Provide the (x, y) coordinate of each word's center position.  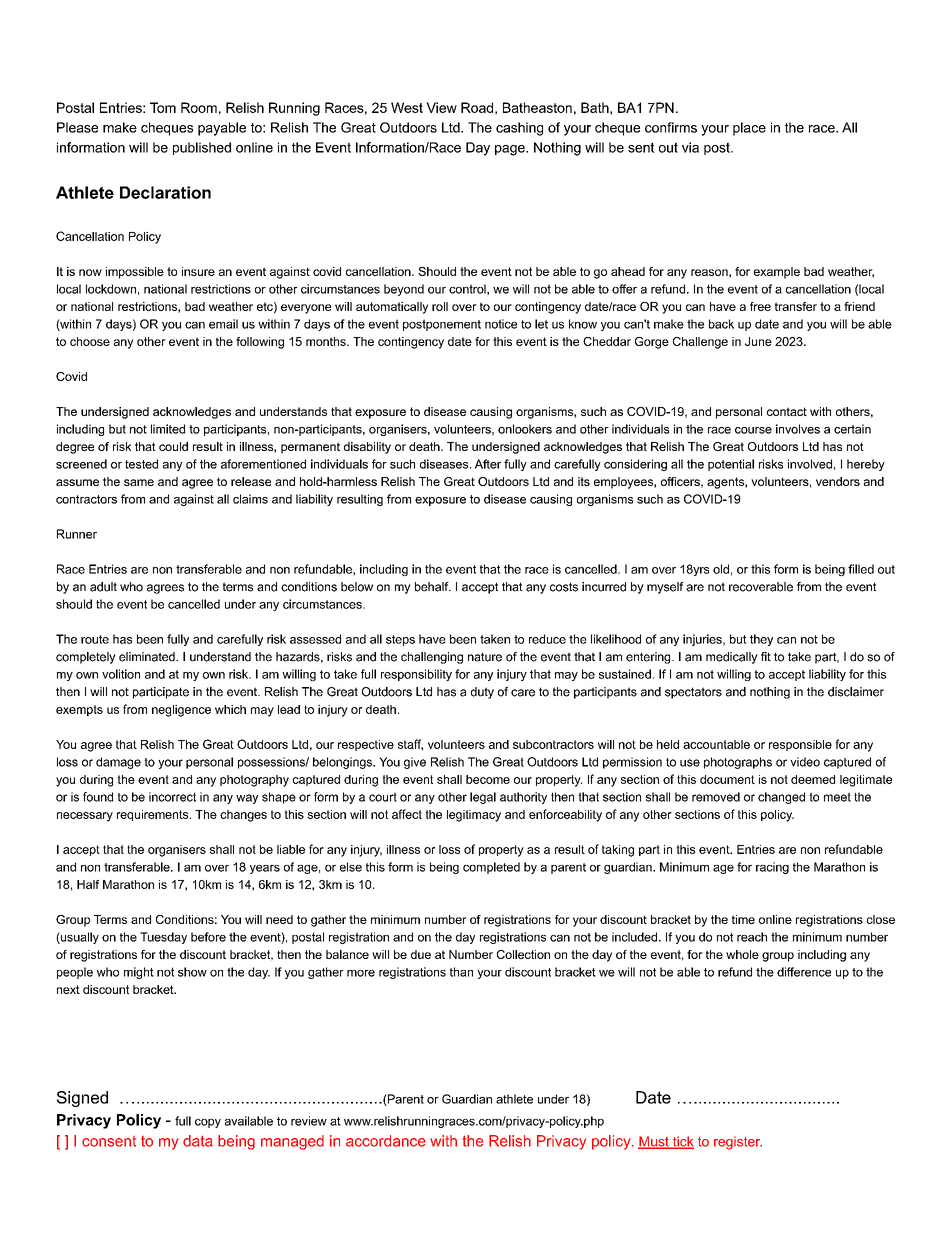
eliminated (148, 657)
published (202, 148)
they (761, 640)
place (749, 129)
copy (208, 1123)
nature (485, 657)
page (511, 150)
